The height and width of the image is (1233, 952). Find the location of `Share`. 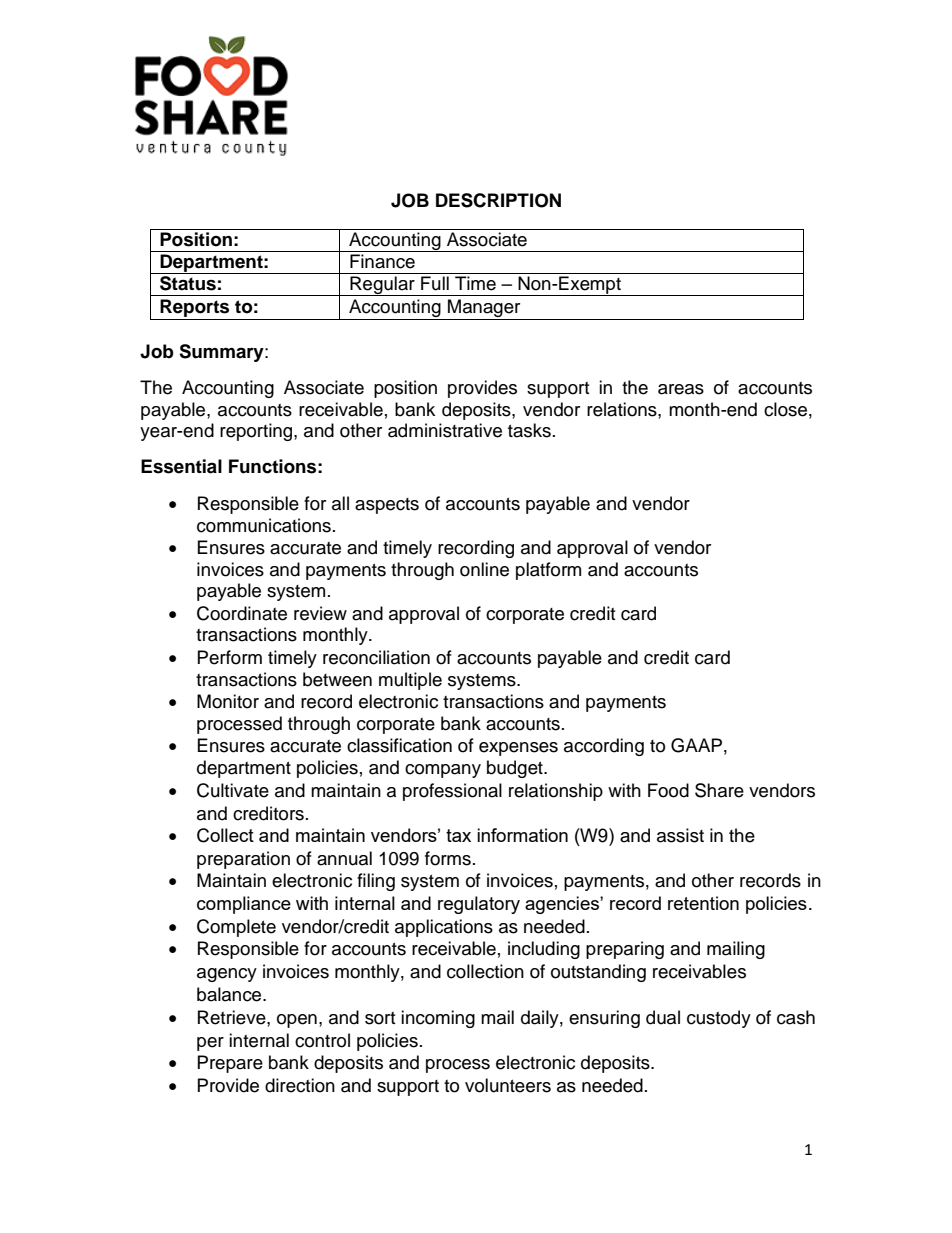

Share is located at coordinates (719, 790).
